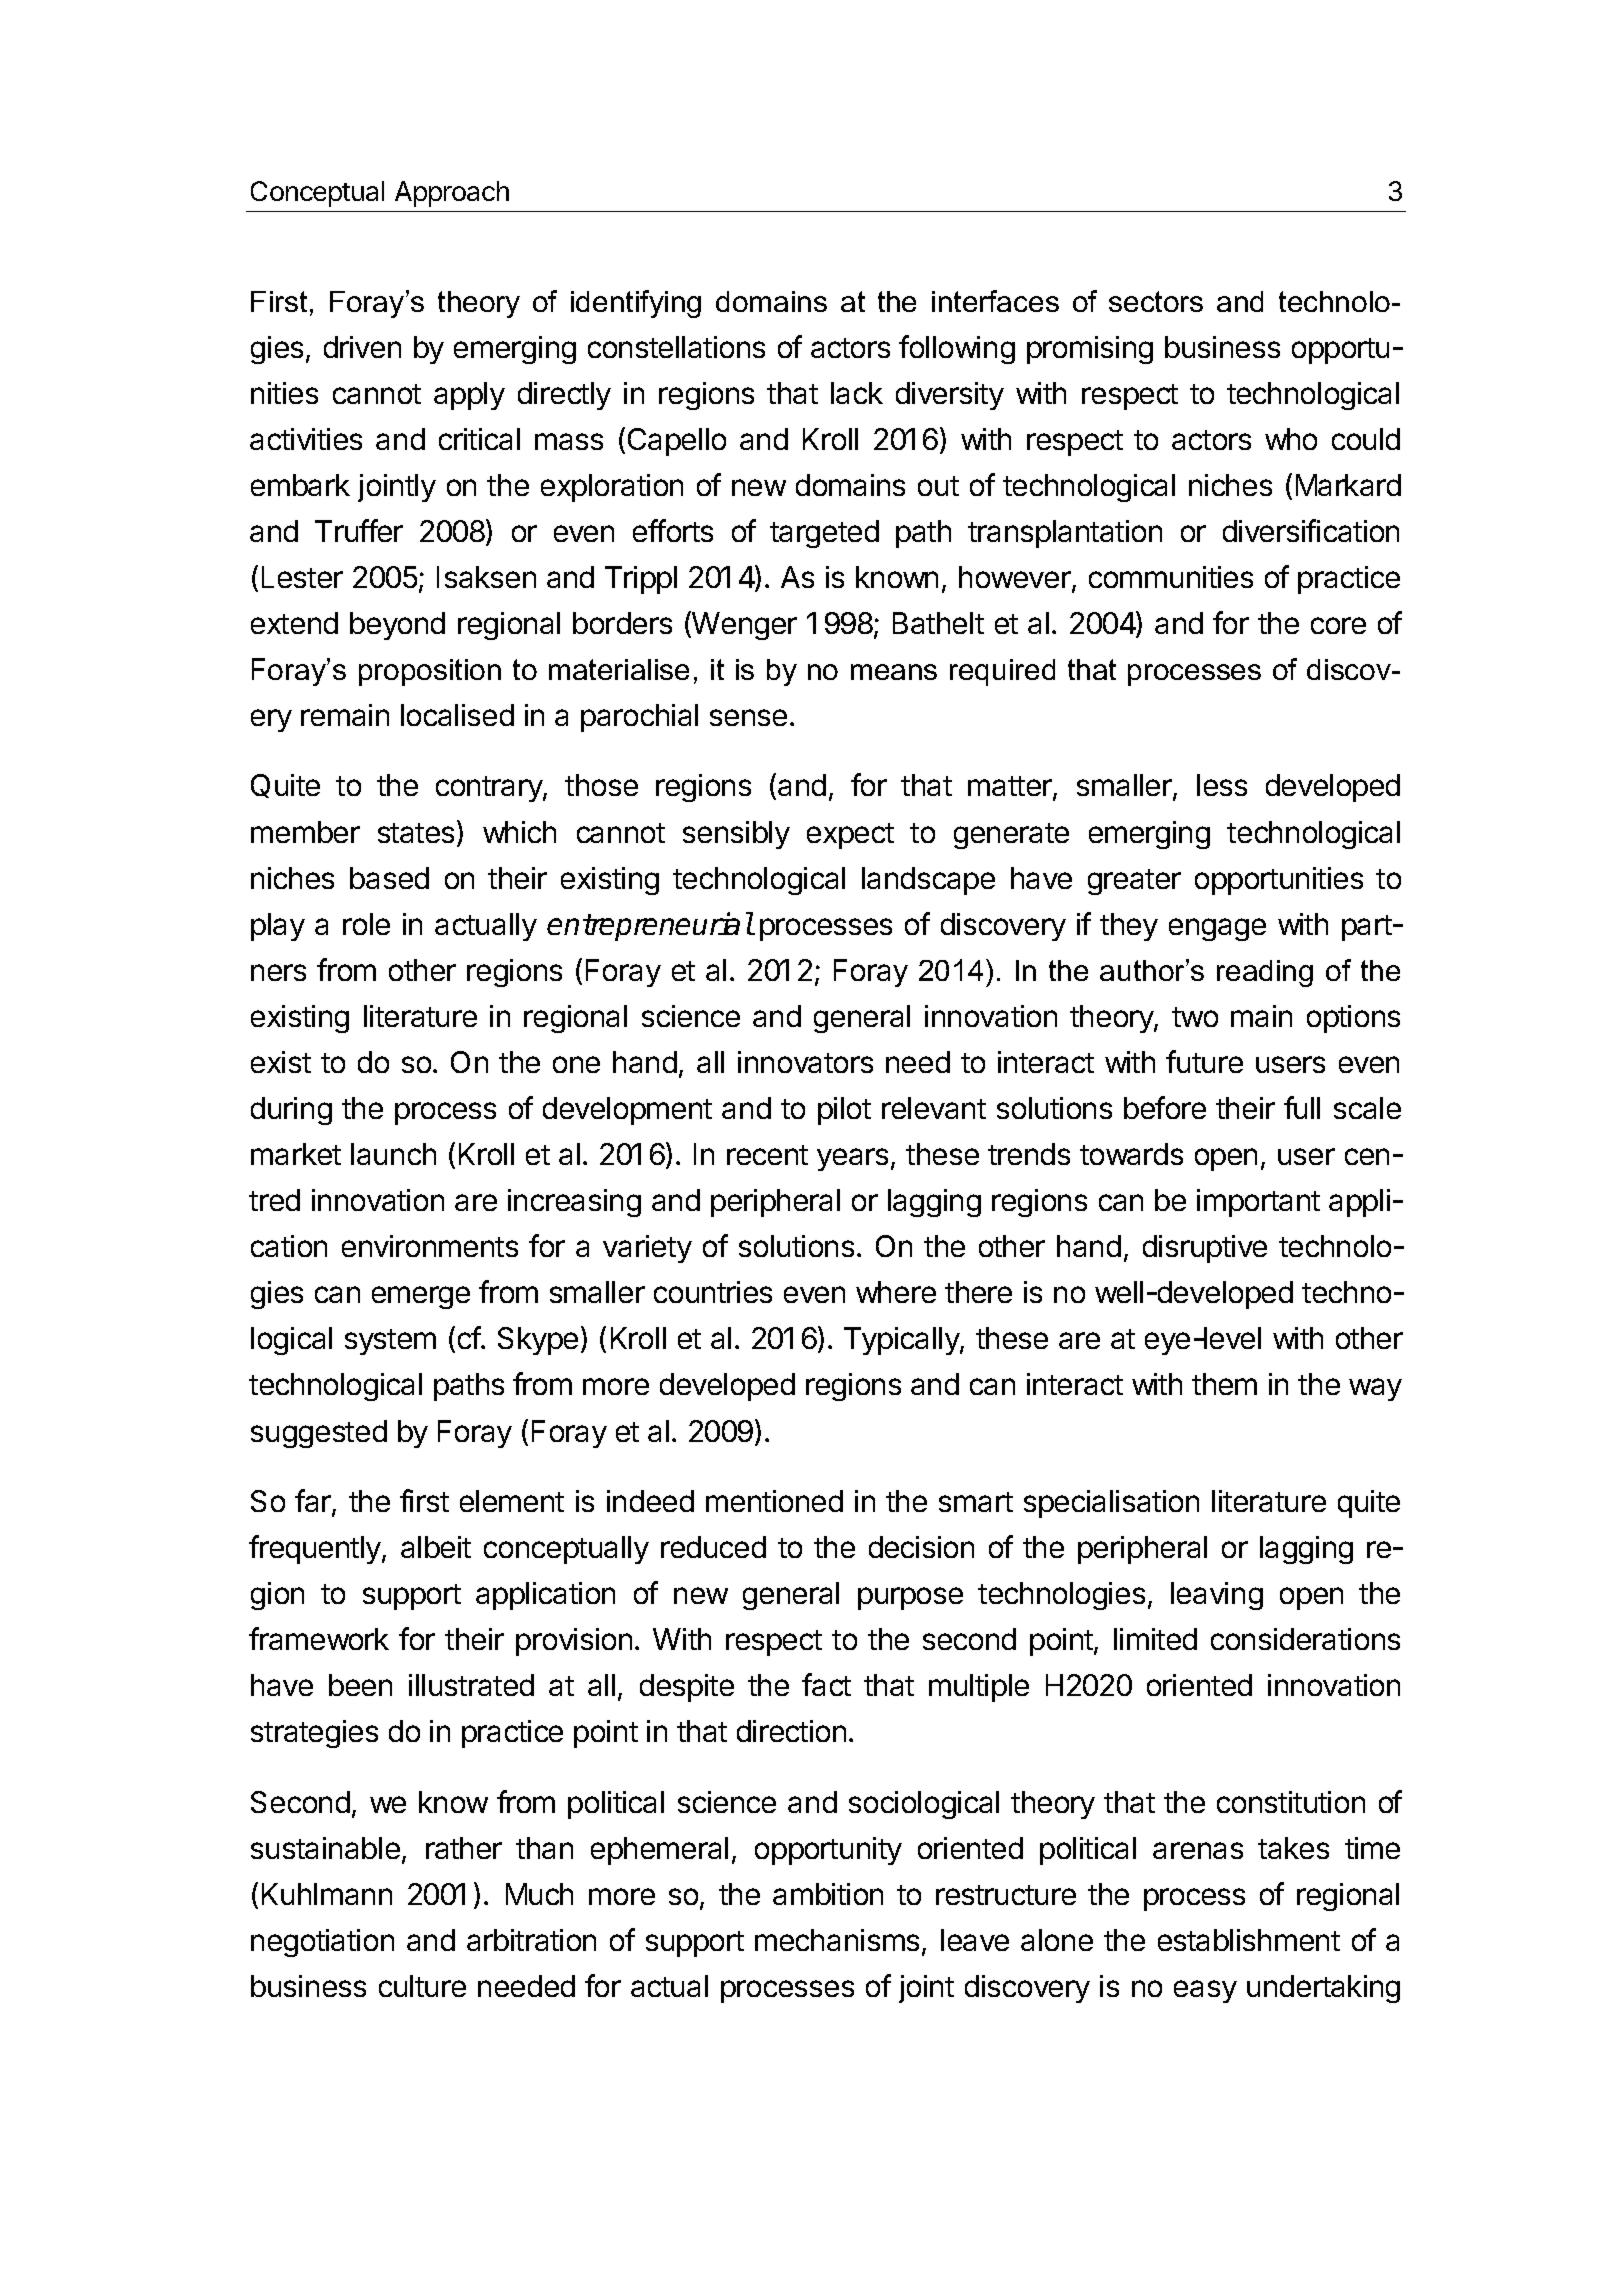  Describe the element at coordinates (452, 194) in the screenshot. I see `Approach` at that location.
